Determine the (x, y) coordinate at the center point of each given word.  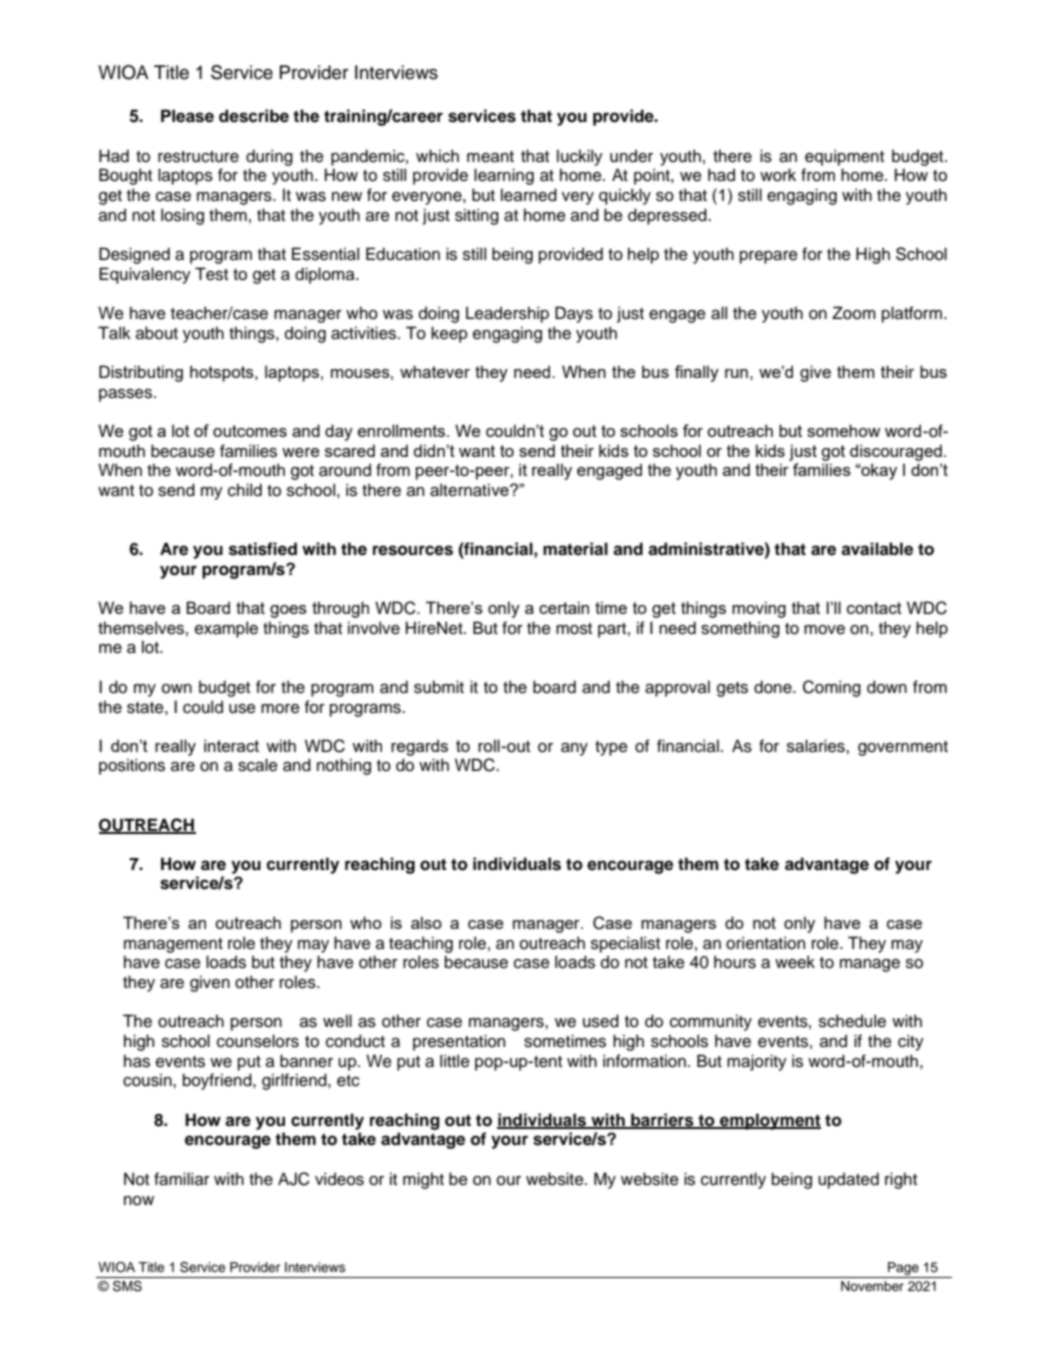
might (423, 1180)
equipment (844, 157)
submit (439, 687)
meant (490, 157)
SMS (127, 1286)
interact (231, 745)
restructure (198, 157)
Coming (832, 688)
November (872, 1286)
